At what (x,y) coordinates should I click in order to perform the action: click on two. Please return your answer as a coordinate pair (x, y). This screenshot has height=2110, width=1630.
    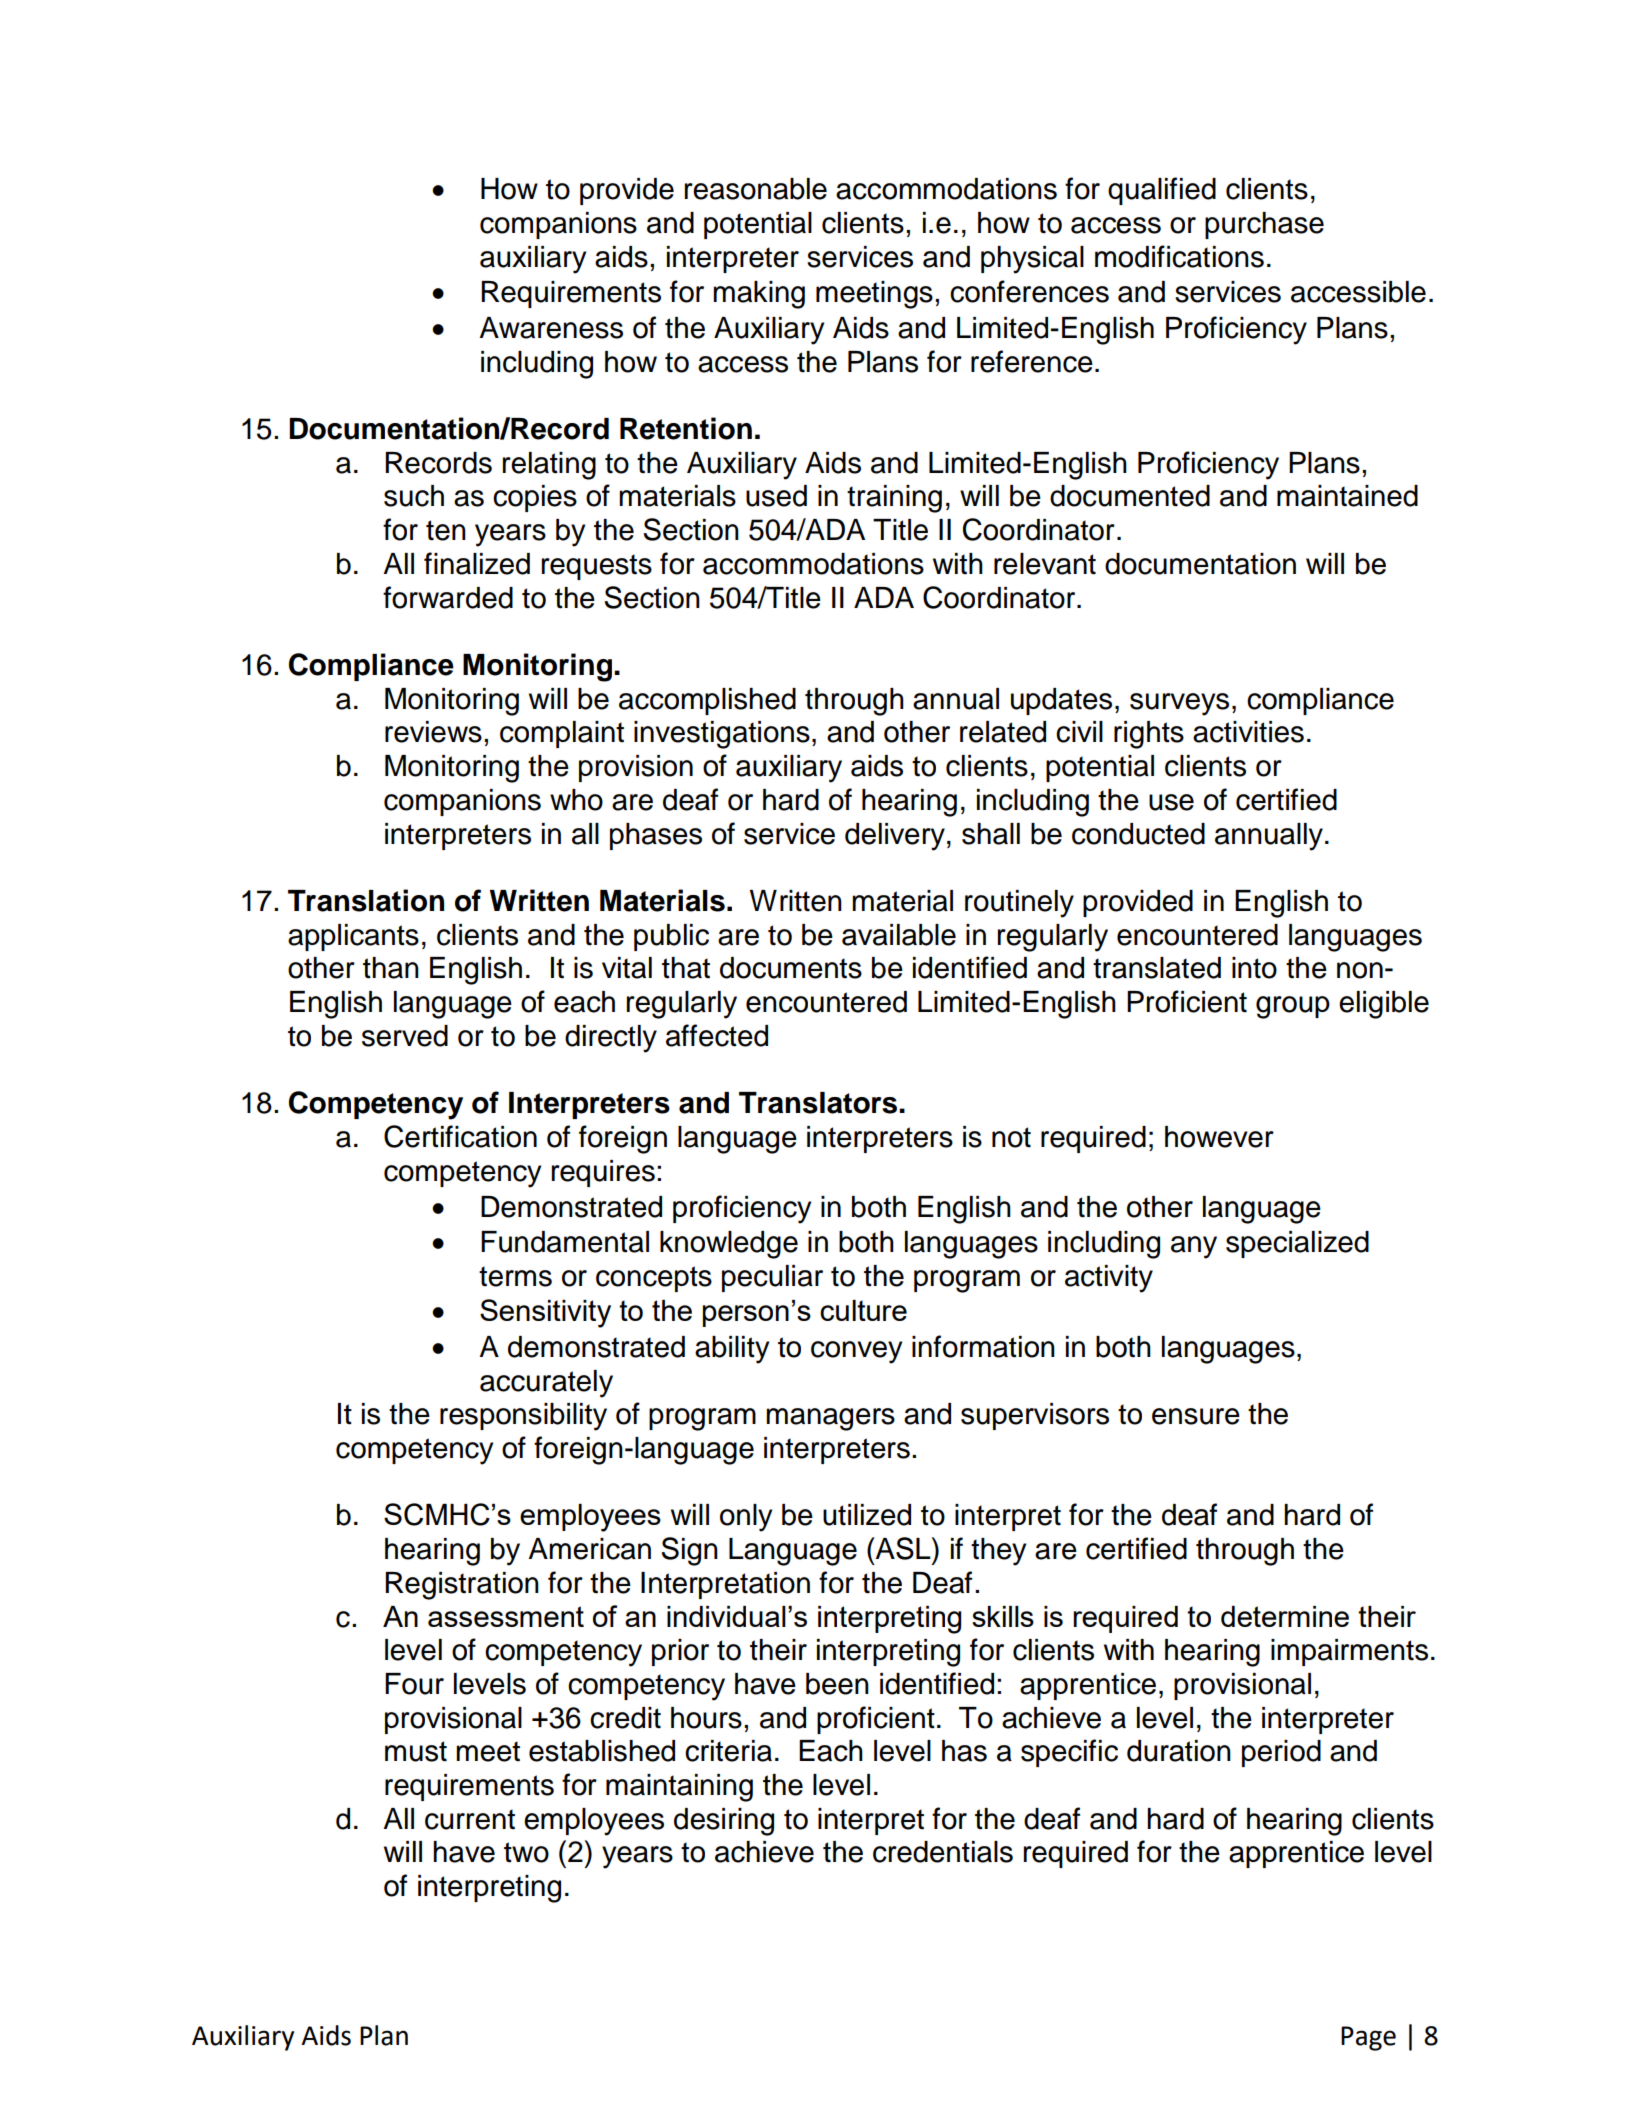
    Looking at the image, I should click on (526, 1852).
